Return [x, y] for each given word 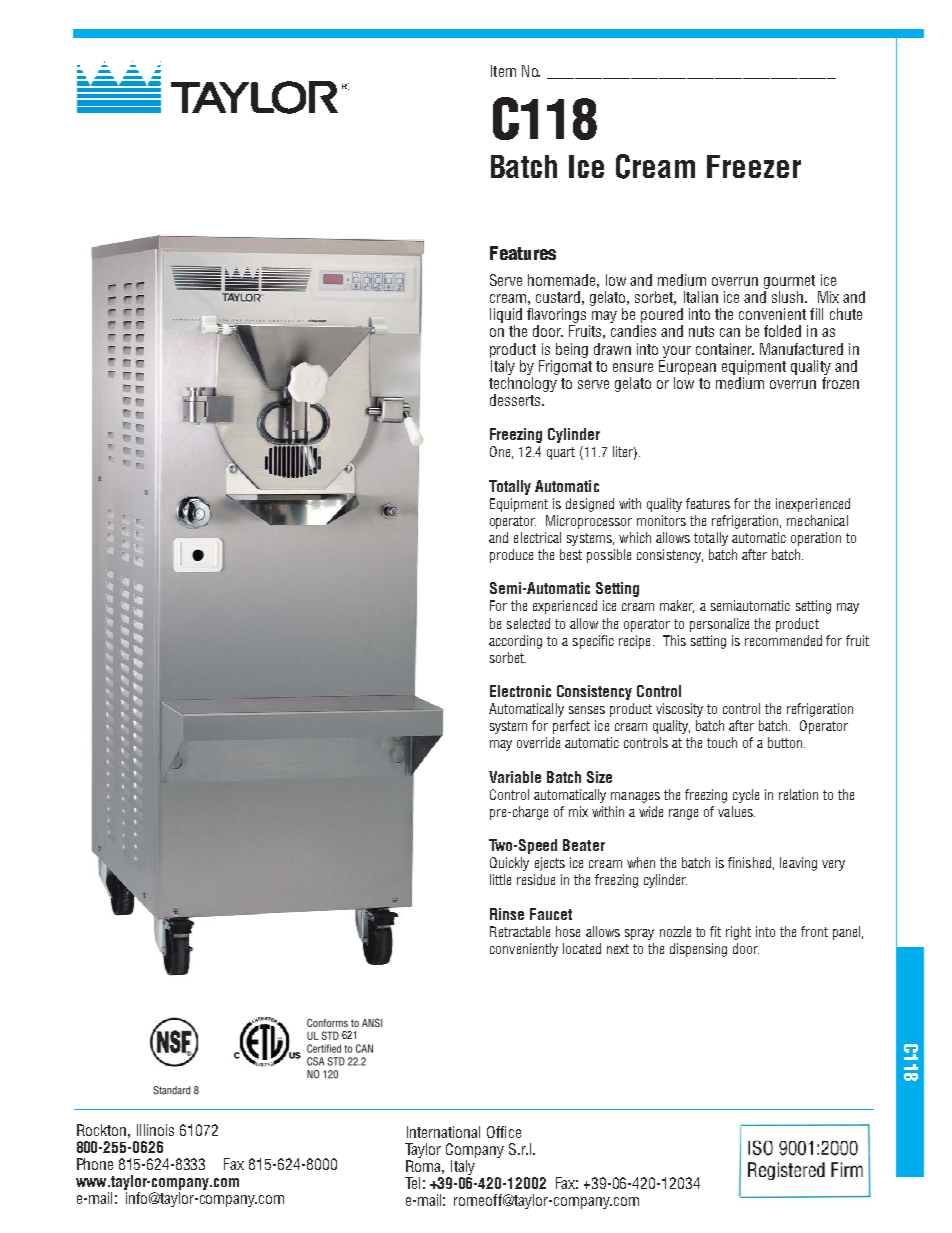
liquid [506, 317]
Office [504, 1132]
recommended [783, 640]
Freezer [754, 166]
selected [528, 623]
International [443, 1132]
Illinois [155, 1130]
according [515, 642]
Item [503, 71]
